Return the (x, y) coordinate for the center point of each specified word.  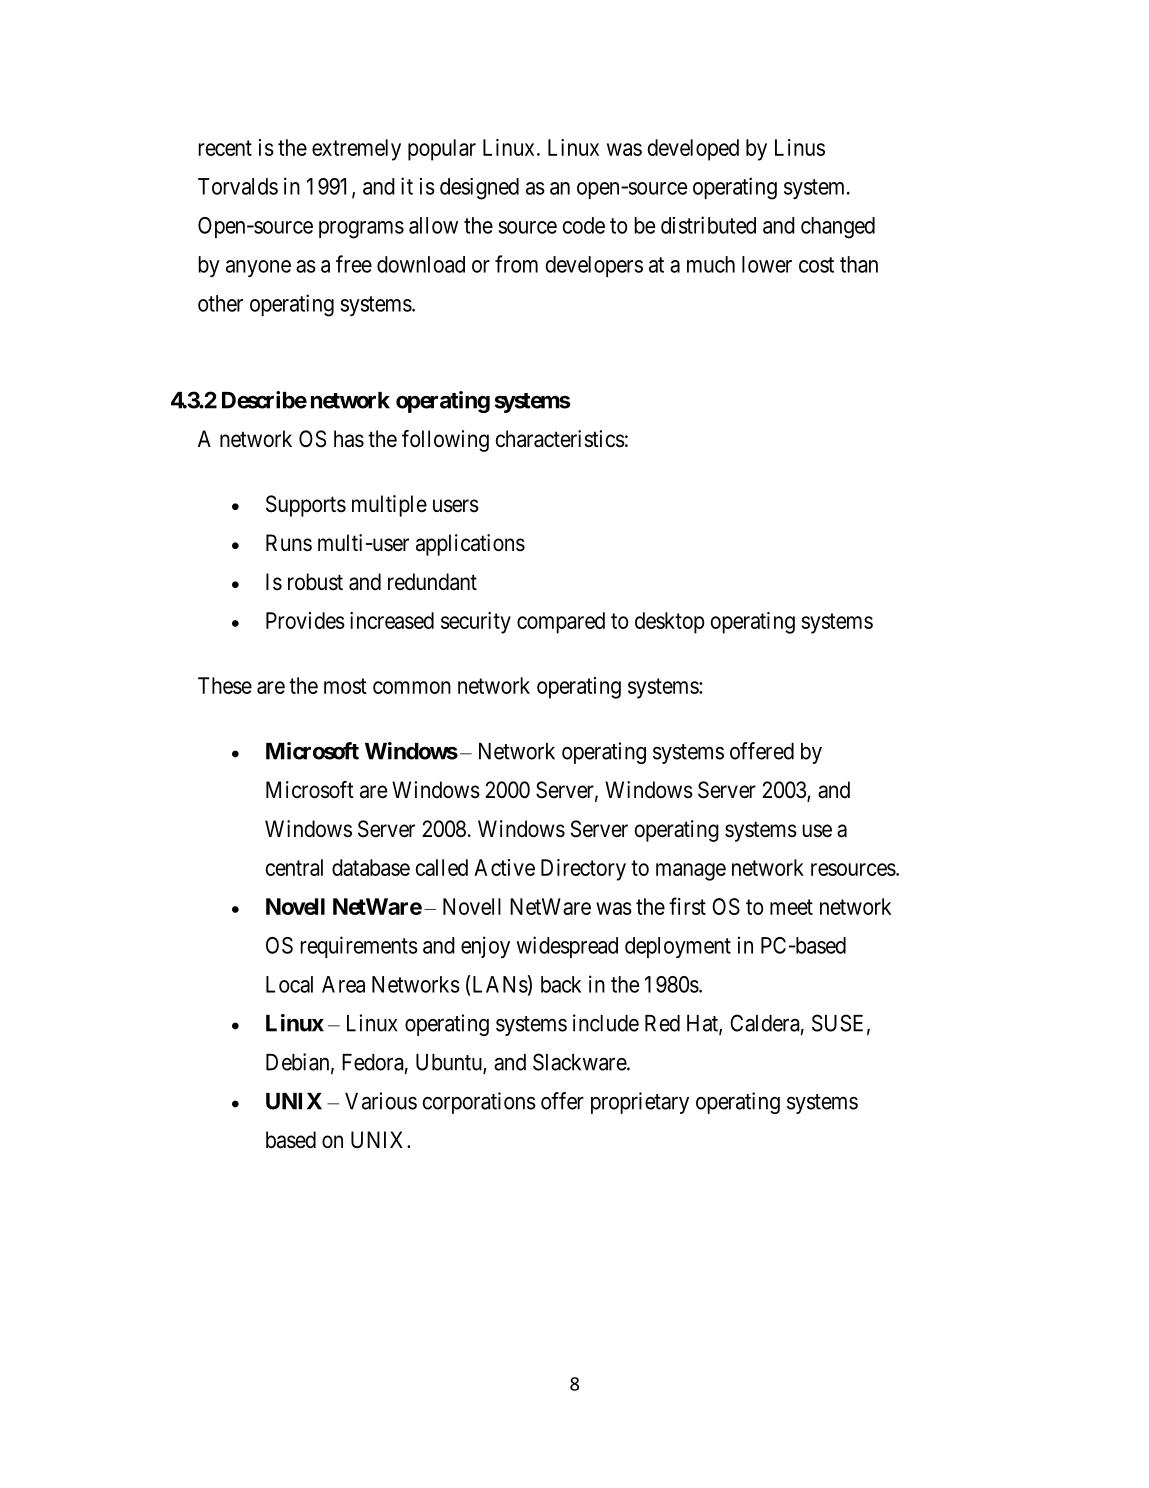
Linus (800, 147)
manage (691, 872)
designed (479, 189)
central (294, 867)
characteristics (560, 439)
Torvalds (238, 186)
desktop (670, 623)
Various (381, 1101)
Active (504, 867)
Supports (306, 506)
